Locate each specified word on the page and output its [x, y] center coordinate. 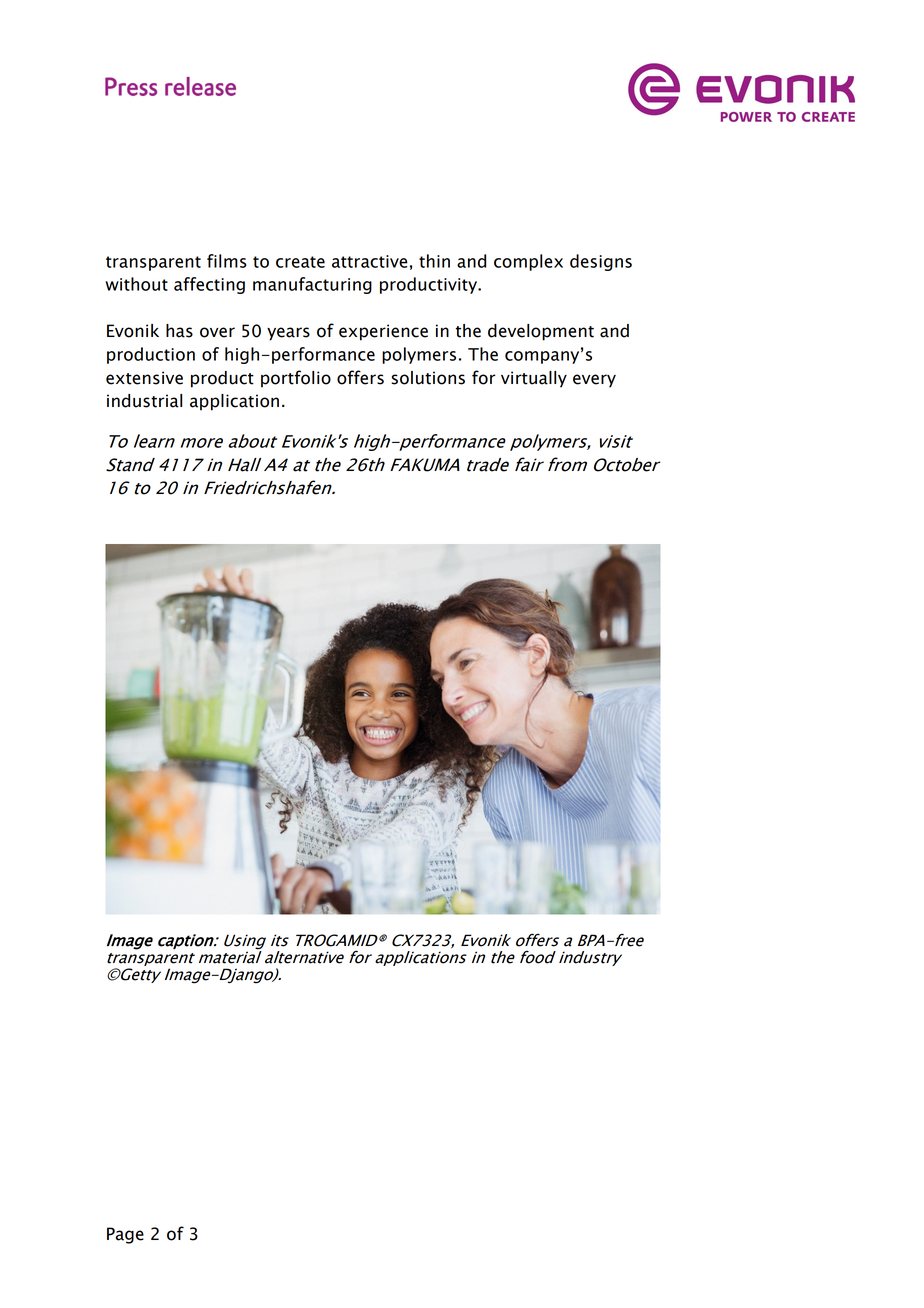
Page [125, 1235]
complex [528, 262]
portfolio [296, 379]
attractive [370, 261]
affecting [209, 285]
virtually [534, 379]
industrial [144, 401]
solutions [428, 378]
